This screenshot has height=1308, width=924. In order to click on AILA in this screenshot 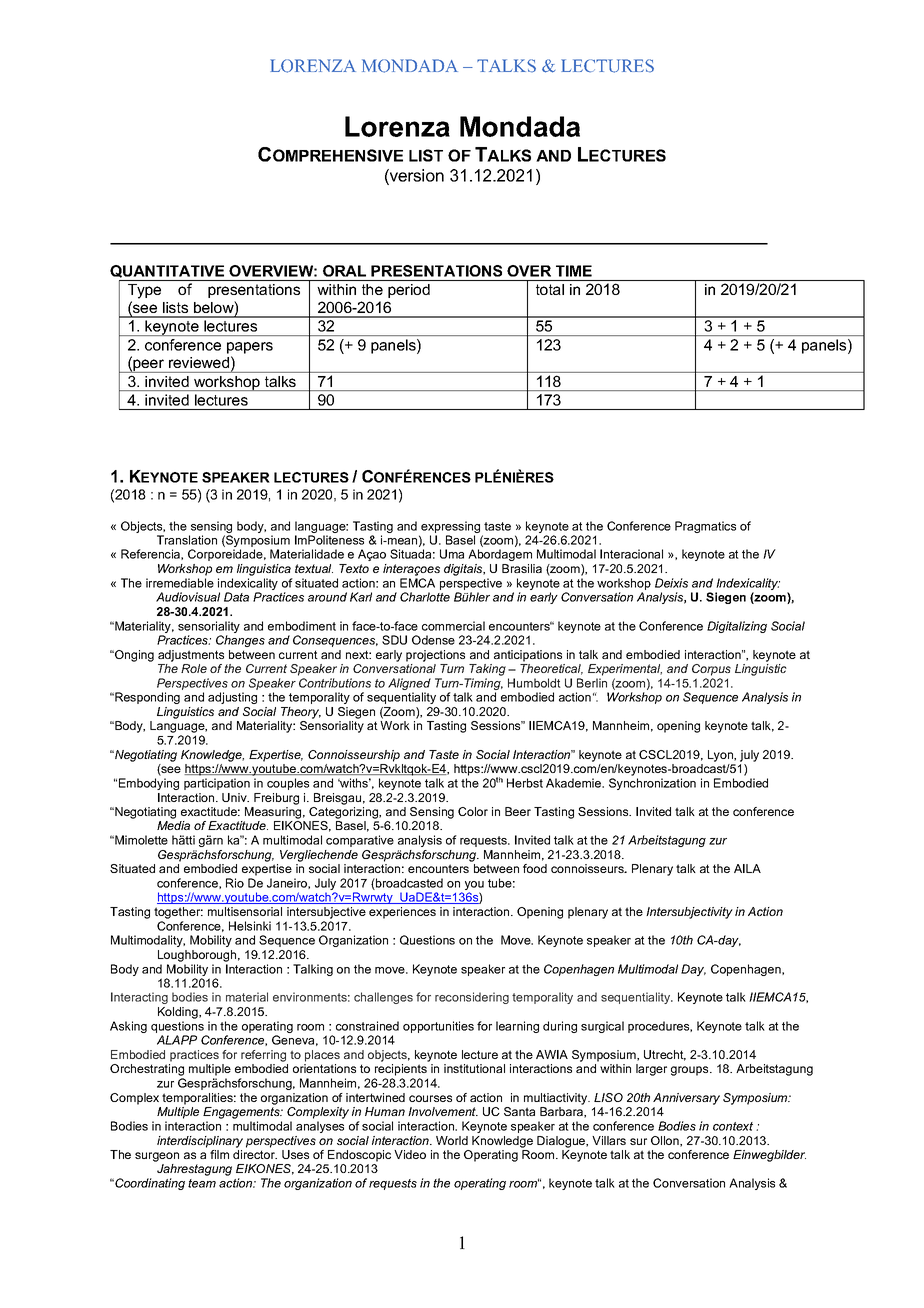, I will do `click(747, 868)`.
